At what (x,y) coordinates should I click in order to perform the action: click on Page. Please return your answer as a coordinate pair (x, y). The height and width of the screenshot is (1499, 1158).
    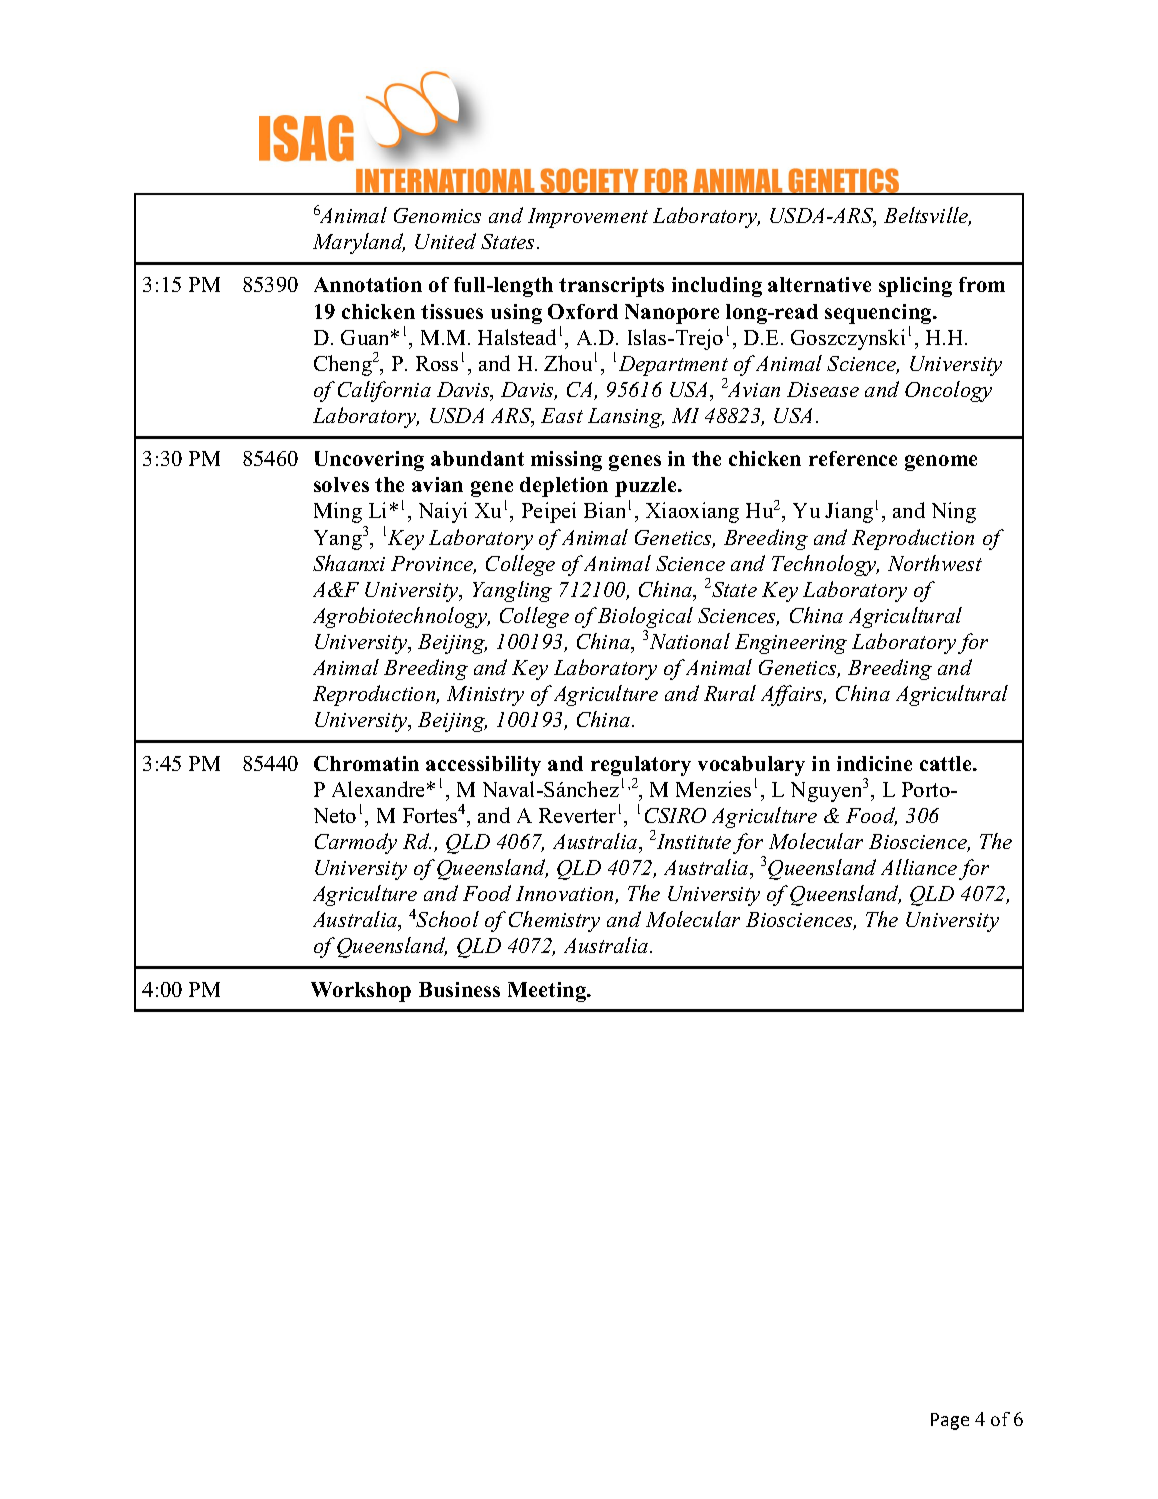
    Looking at the image, I should click on (950, 1421).
